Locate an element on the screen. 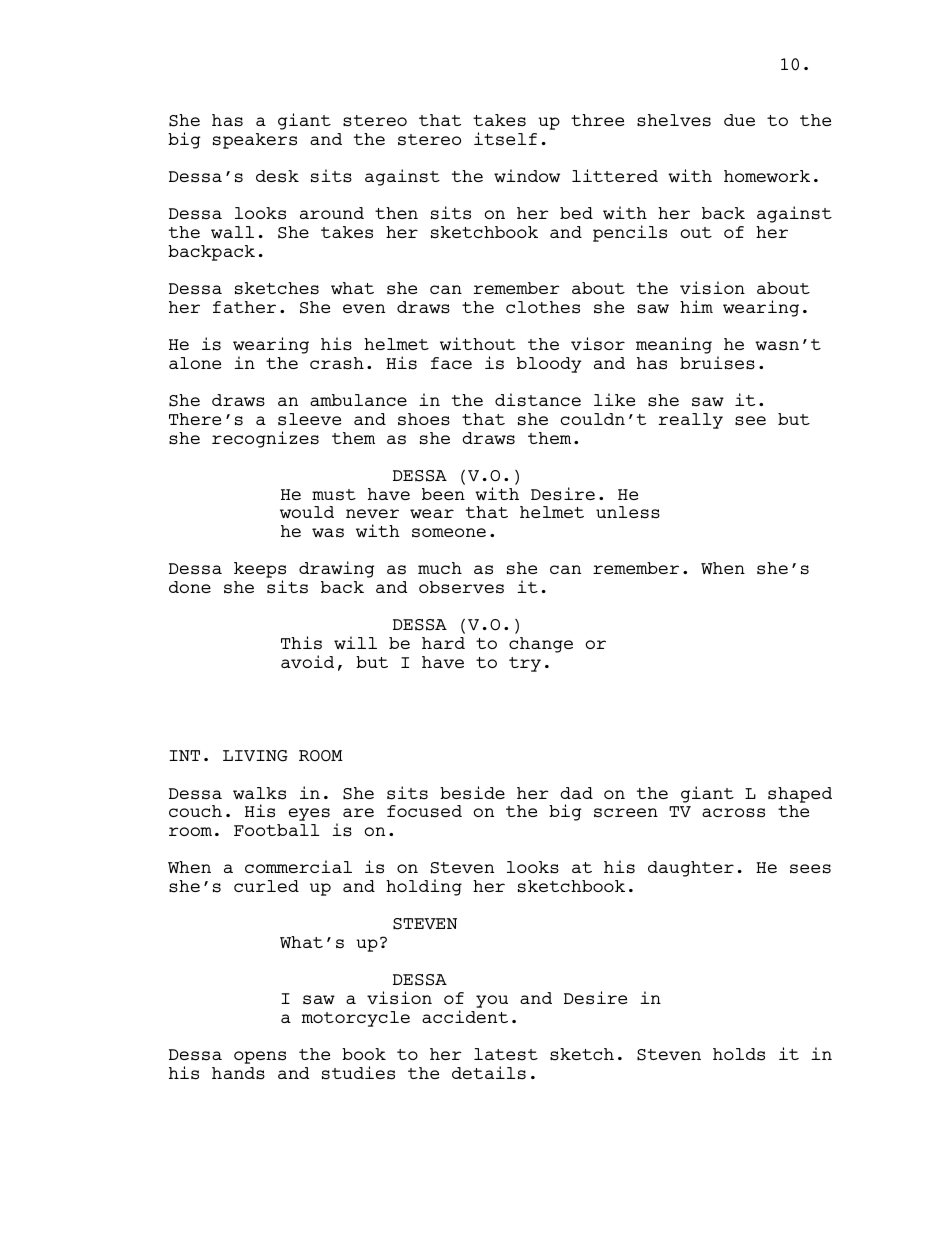 Image resolution: width=952 pixels, height=1233 pixels. across is located at coordinates (733, 813).
